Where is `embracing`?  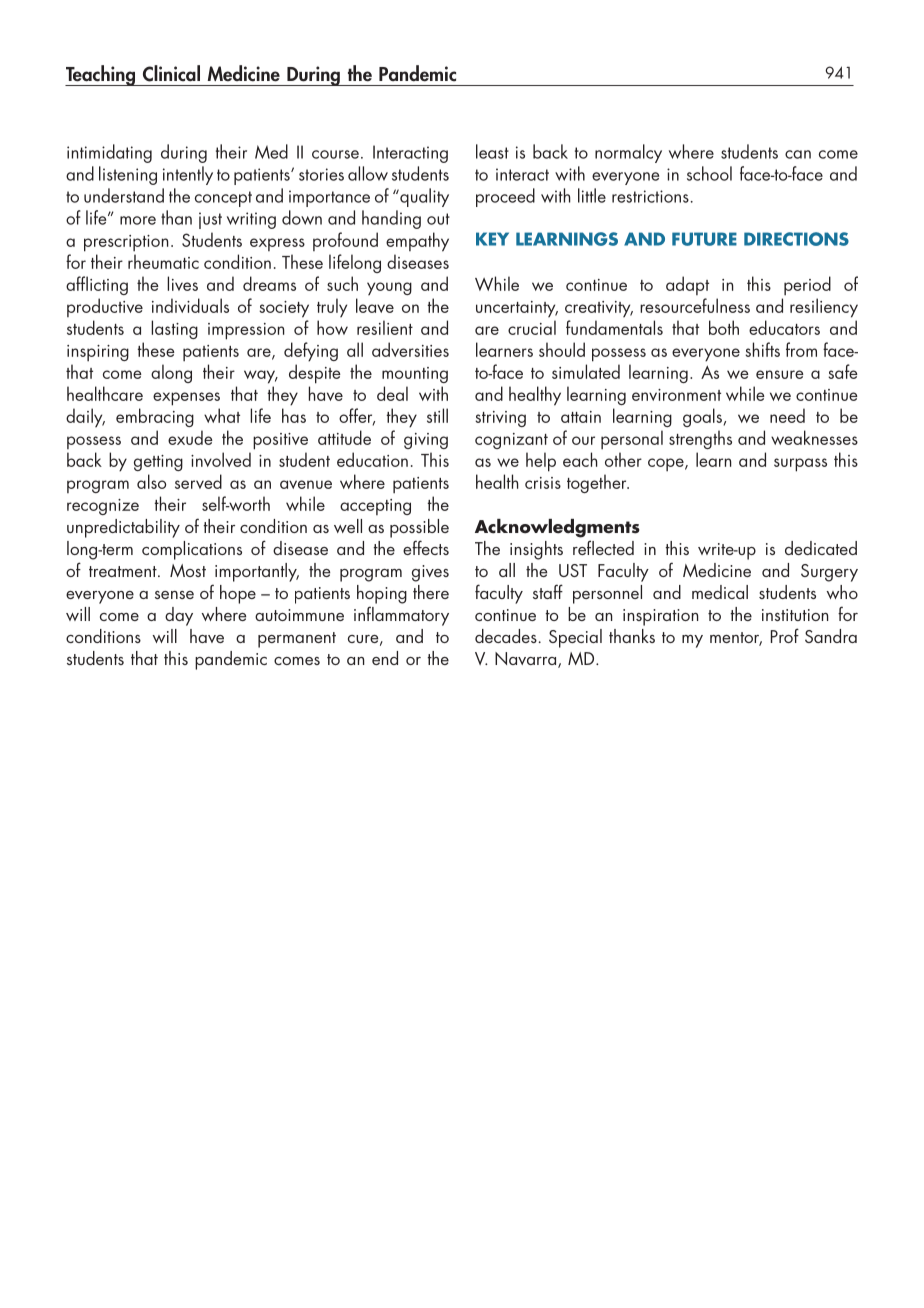 embracing is located at coordinates (155, 417).
